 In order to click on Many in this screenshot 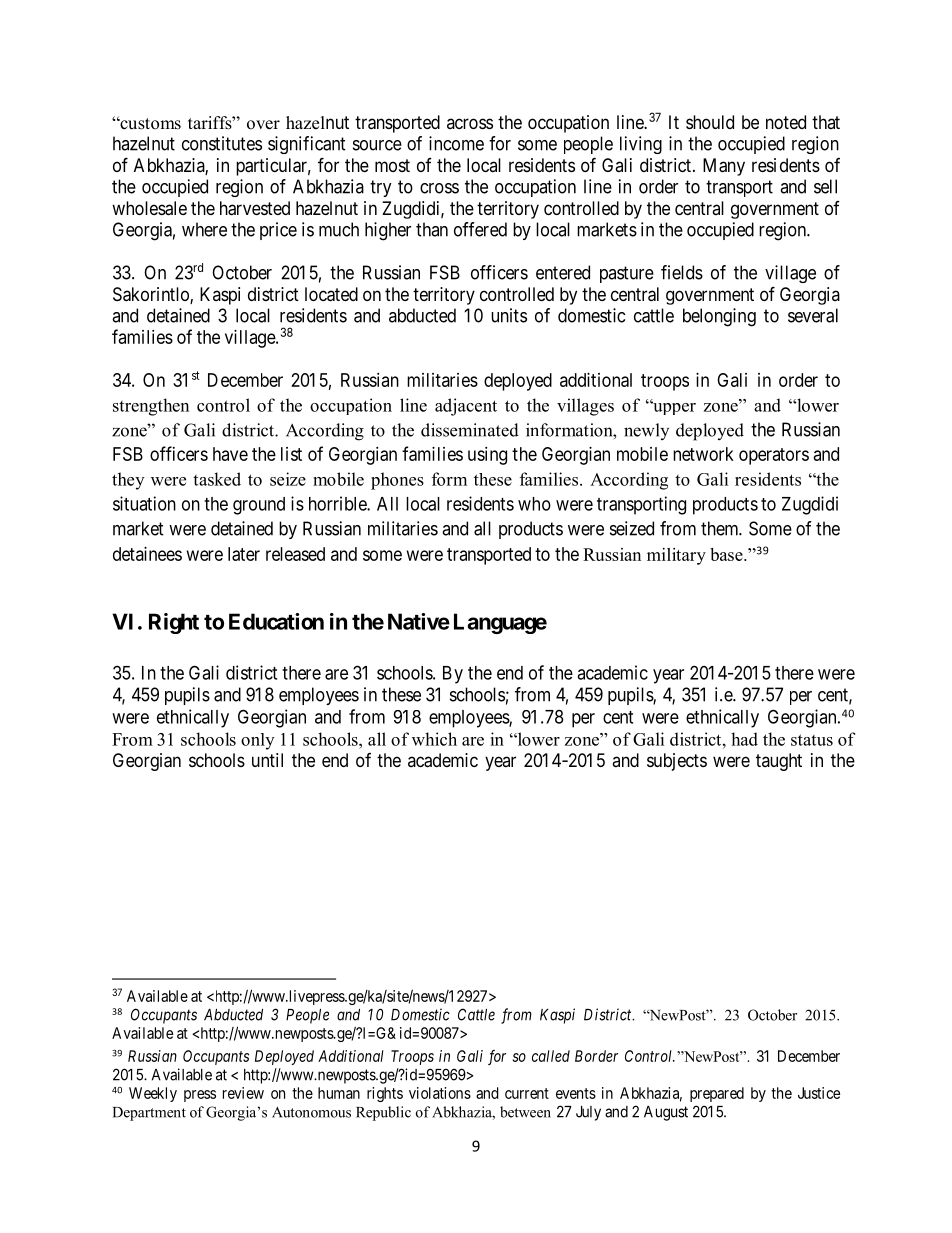, I will do `click(724, 167)`.
